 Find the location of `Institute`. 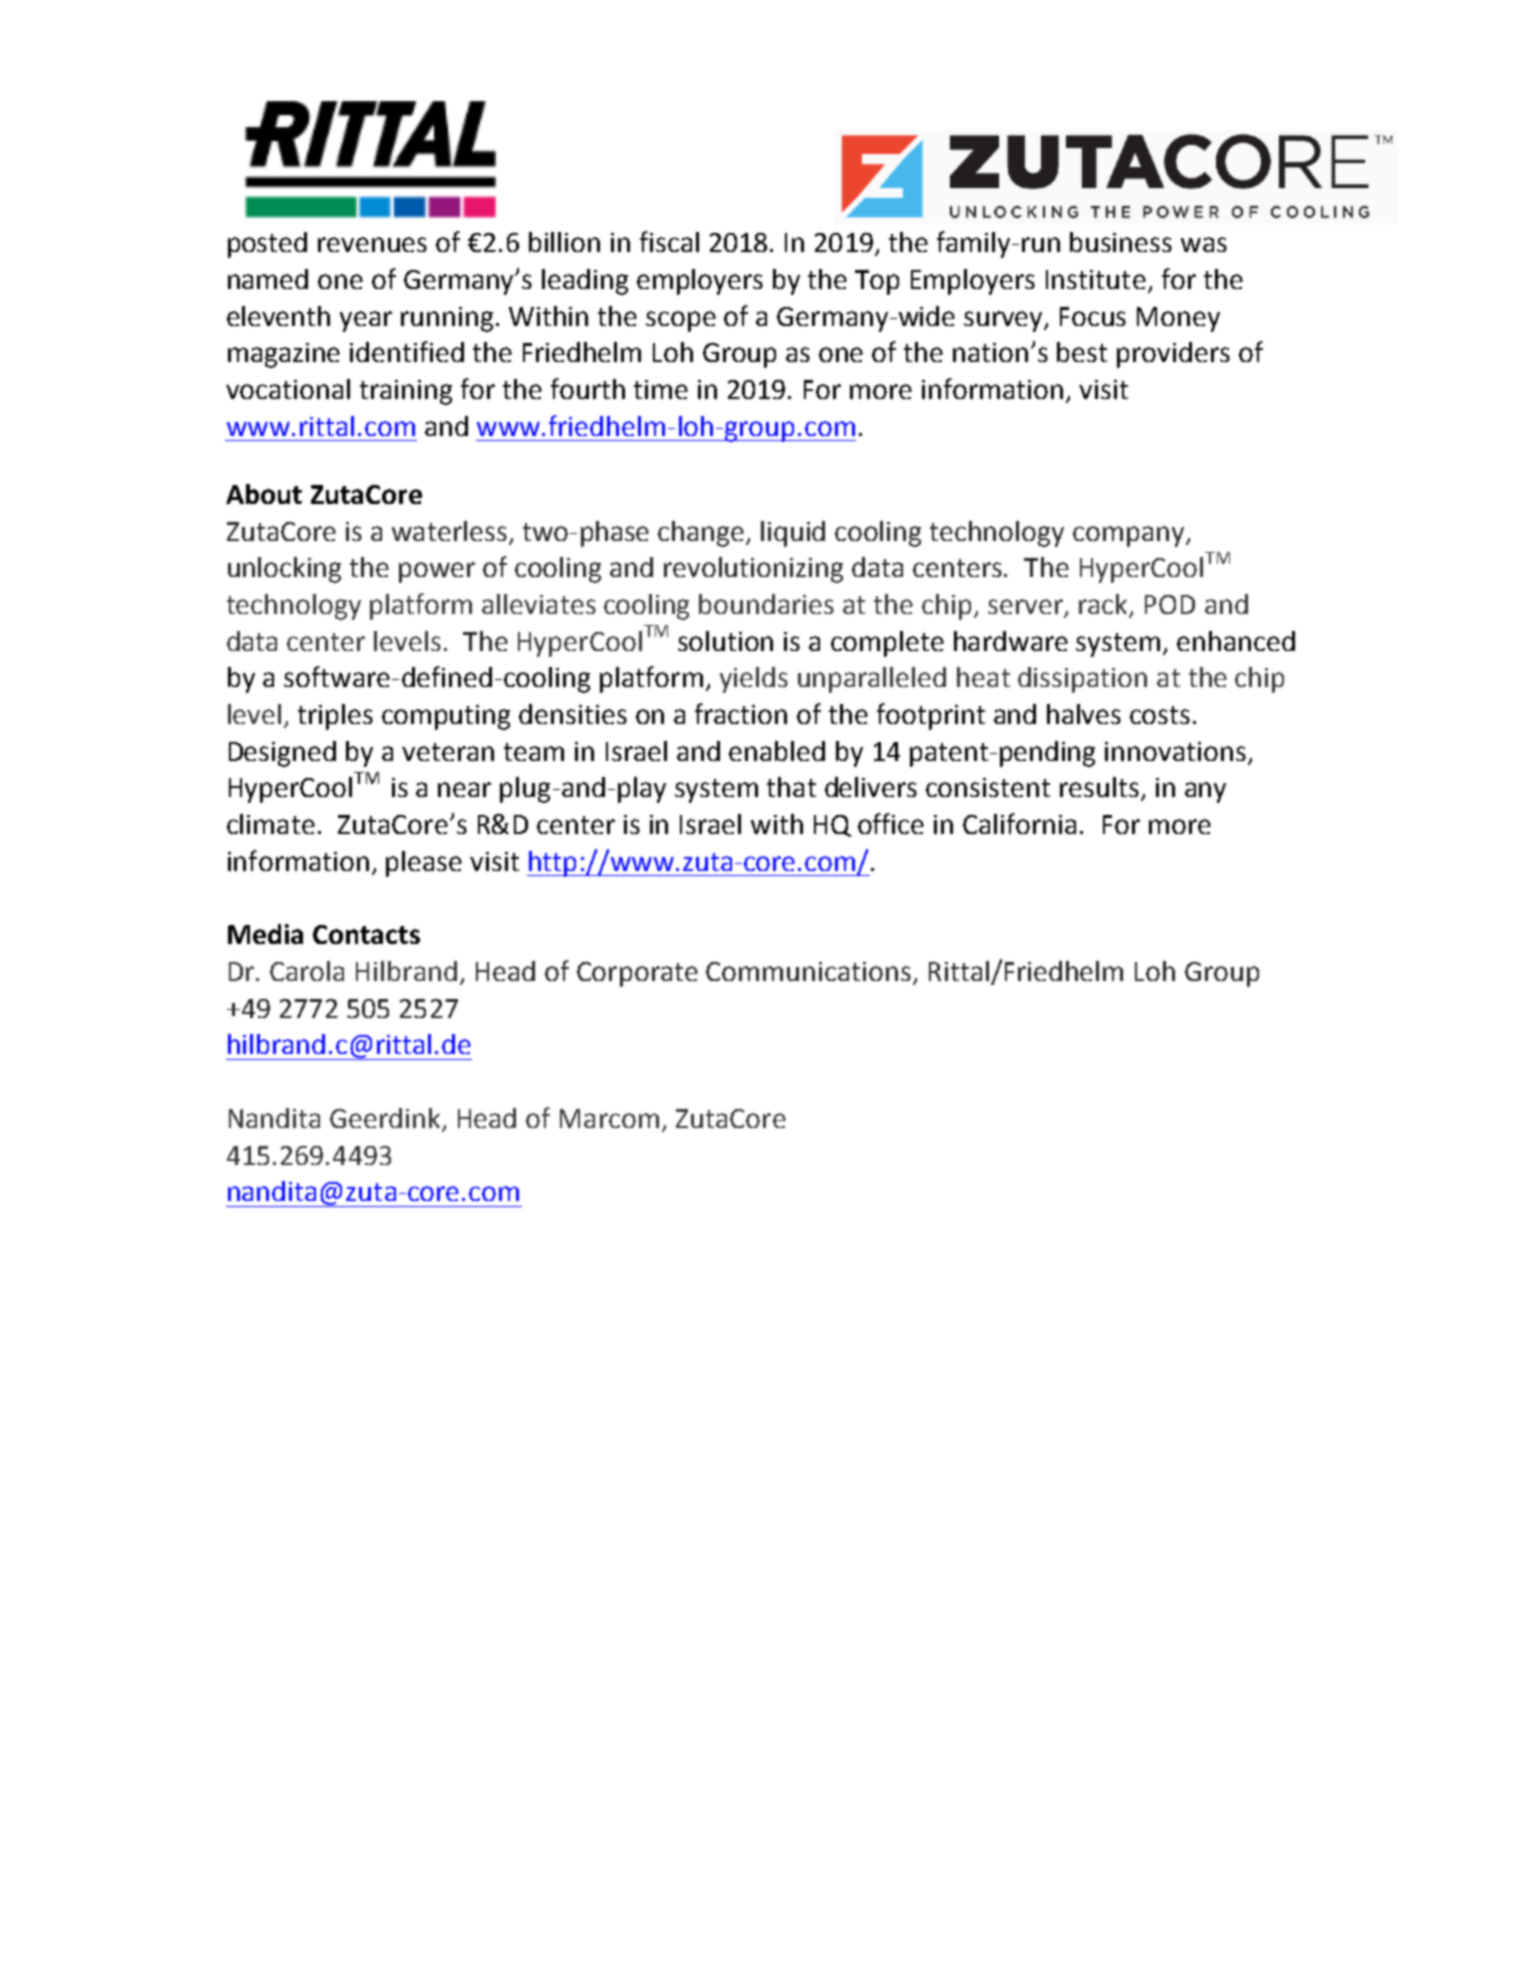

Institute is located at coordinates (1096, 279).
